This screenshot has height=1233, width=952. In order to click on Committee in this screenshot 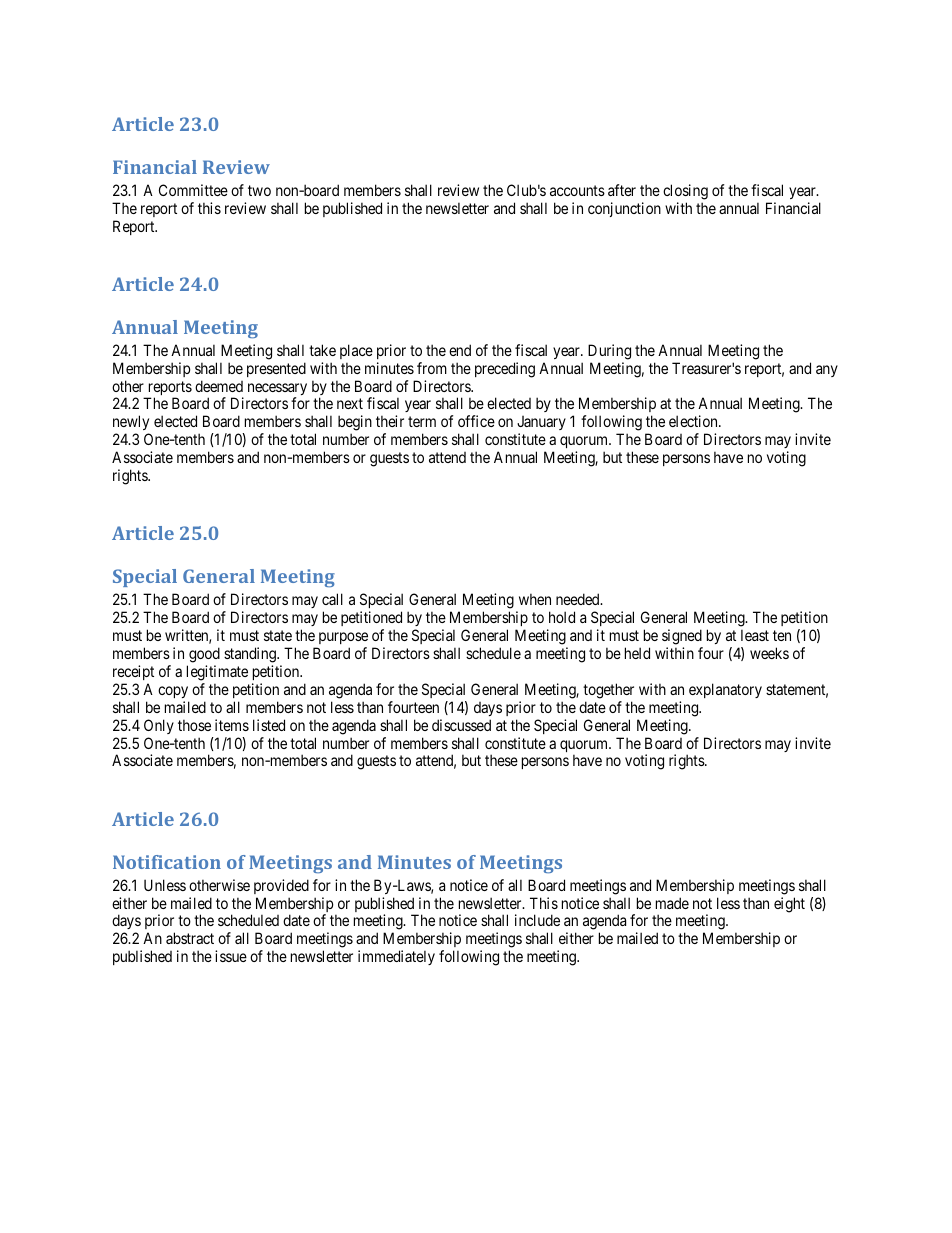, I will do `click(193, 190)`.
